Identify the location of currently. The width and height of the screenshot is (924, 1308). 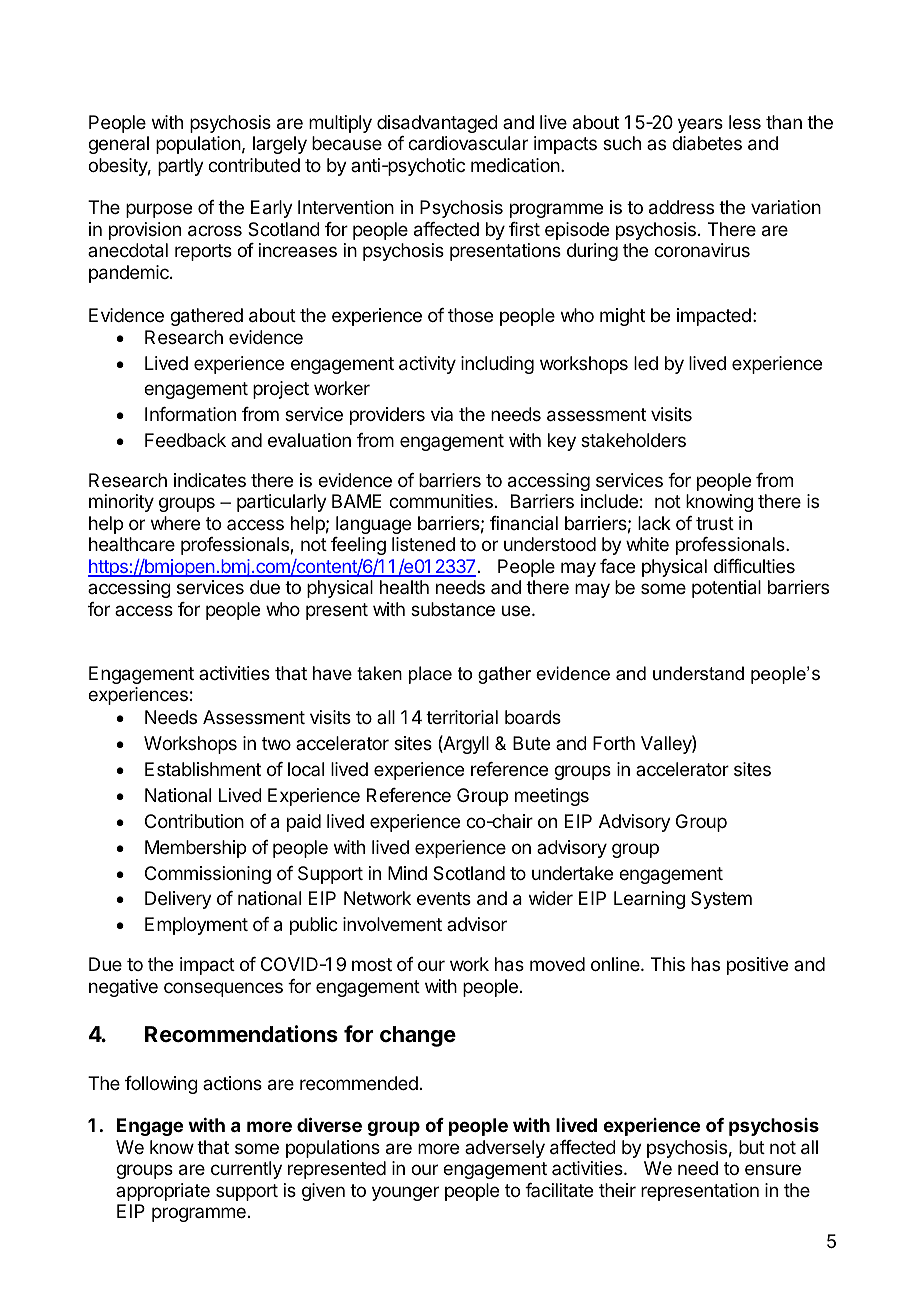
(246, 1170).
